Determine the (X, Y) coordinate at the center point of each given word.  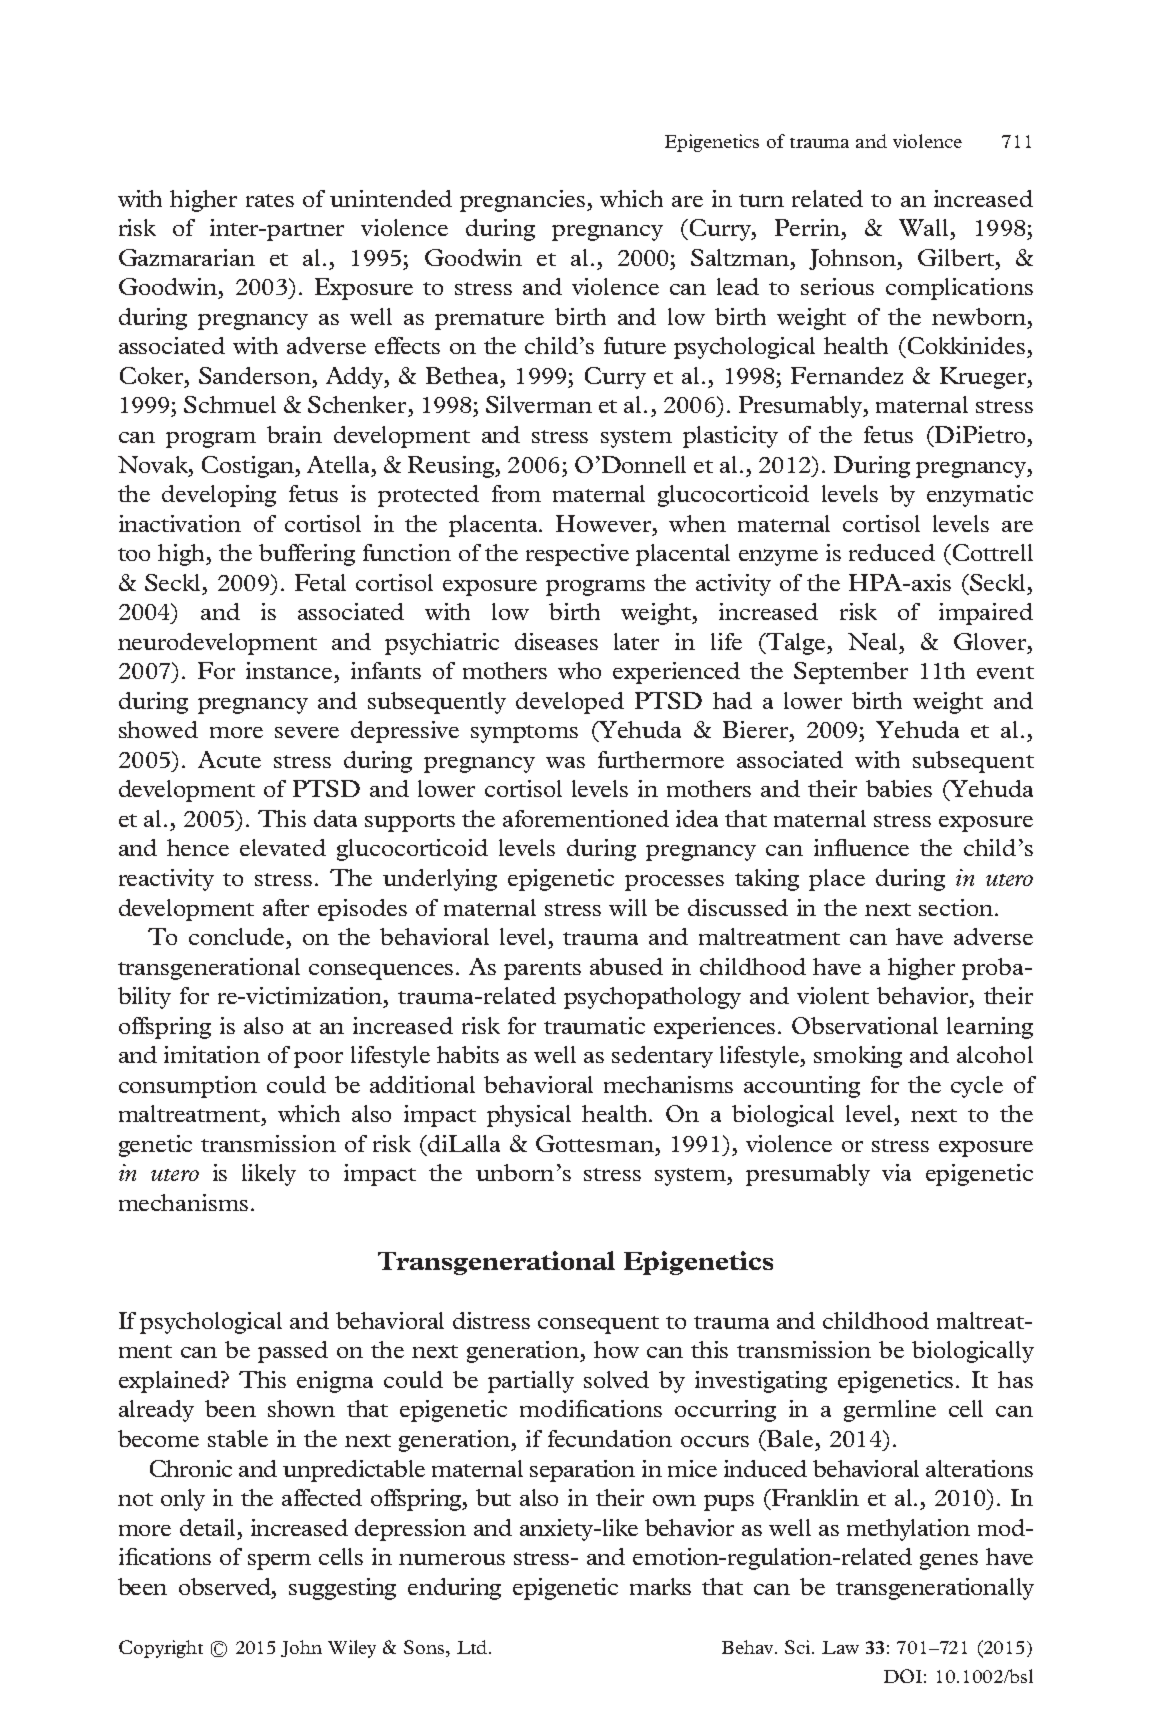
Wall (923, 227)
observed (226, 1586)
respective (577, 555)
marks (660, 1586)
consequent (598, 1325)
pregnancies (524, 201)
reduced (892, 552)
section (956, 907)
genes (949, 1562)
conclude (236, 936)
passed (293, 1352)
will (628, 907)
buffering (307, 555)
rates (270, 200)
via (896, 1172)
